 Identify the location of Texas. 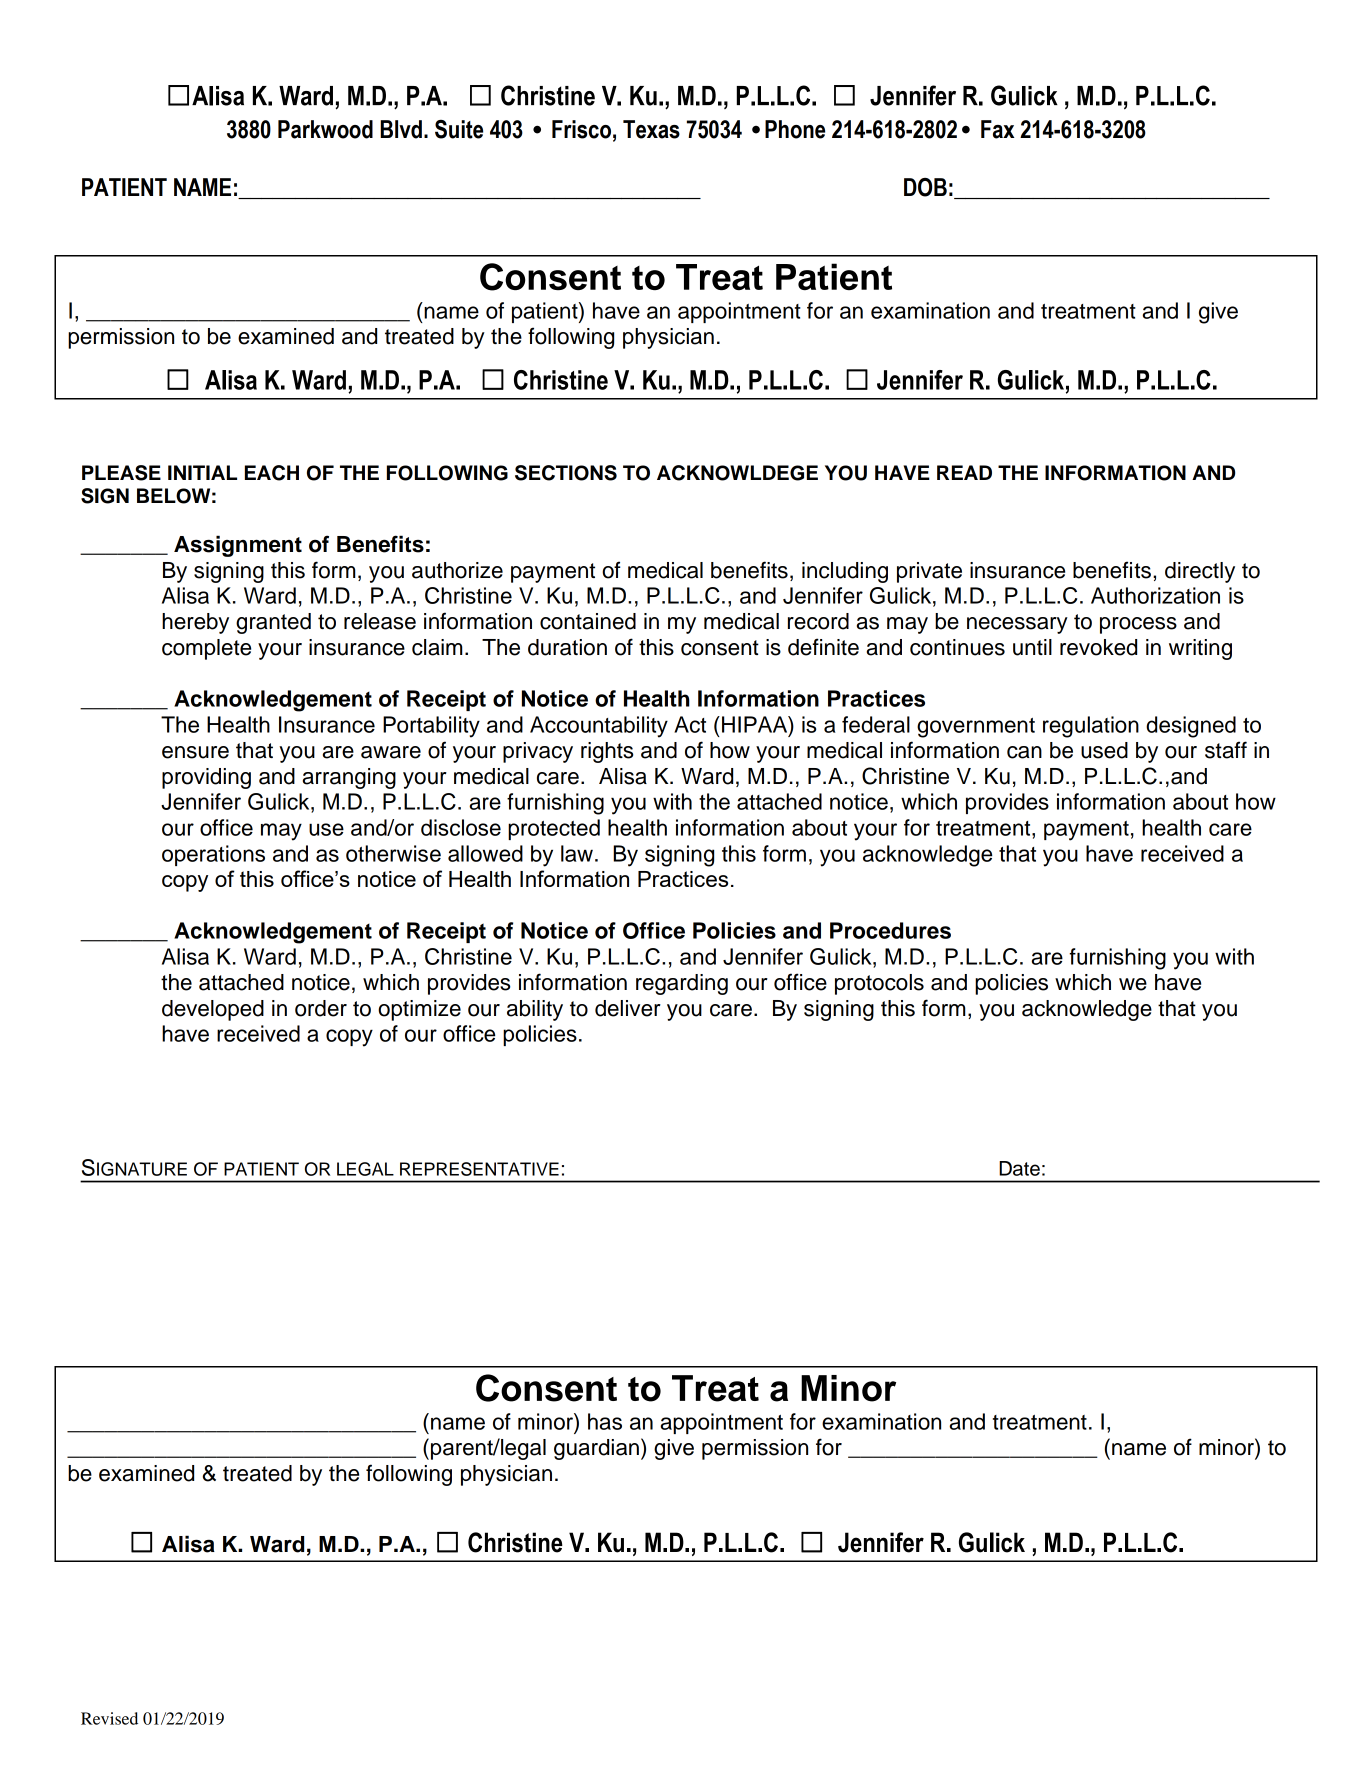
(651, 129).
